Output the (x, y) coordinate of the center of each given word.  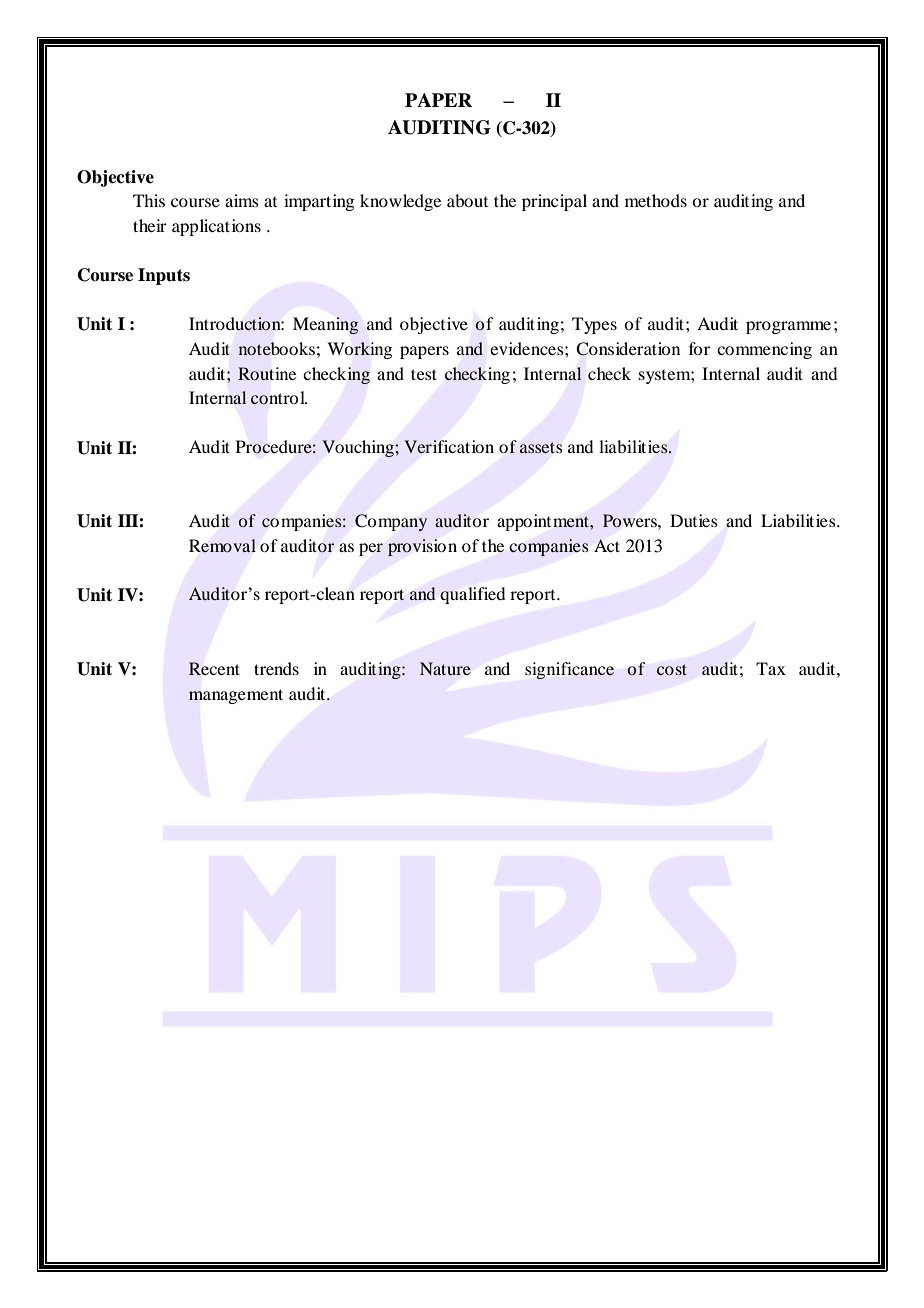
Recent (214, 668)
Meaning (326, 325)
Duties (694, 520)
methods (656, 200)
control (279, 398)
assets (541, 447)
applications (216, 227)
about (467, 200)
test (424, 374)
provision (422, 547)
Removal (222, 545)
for (699, 348)
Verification (449, 447)
